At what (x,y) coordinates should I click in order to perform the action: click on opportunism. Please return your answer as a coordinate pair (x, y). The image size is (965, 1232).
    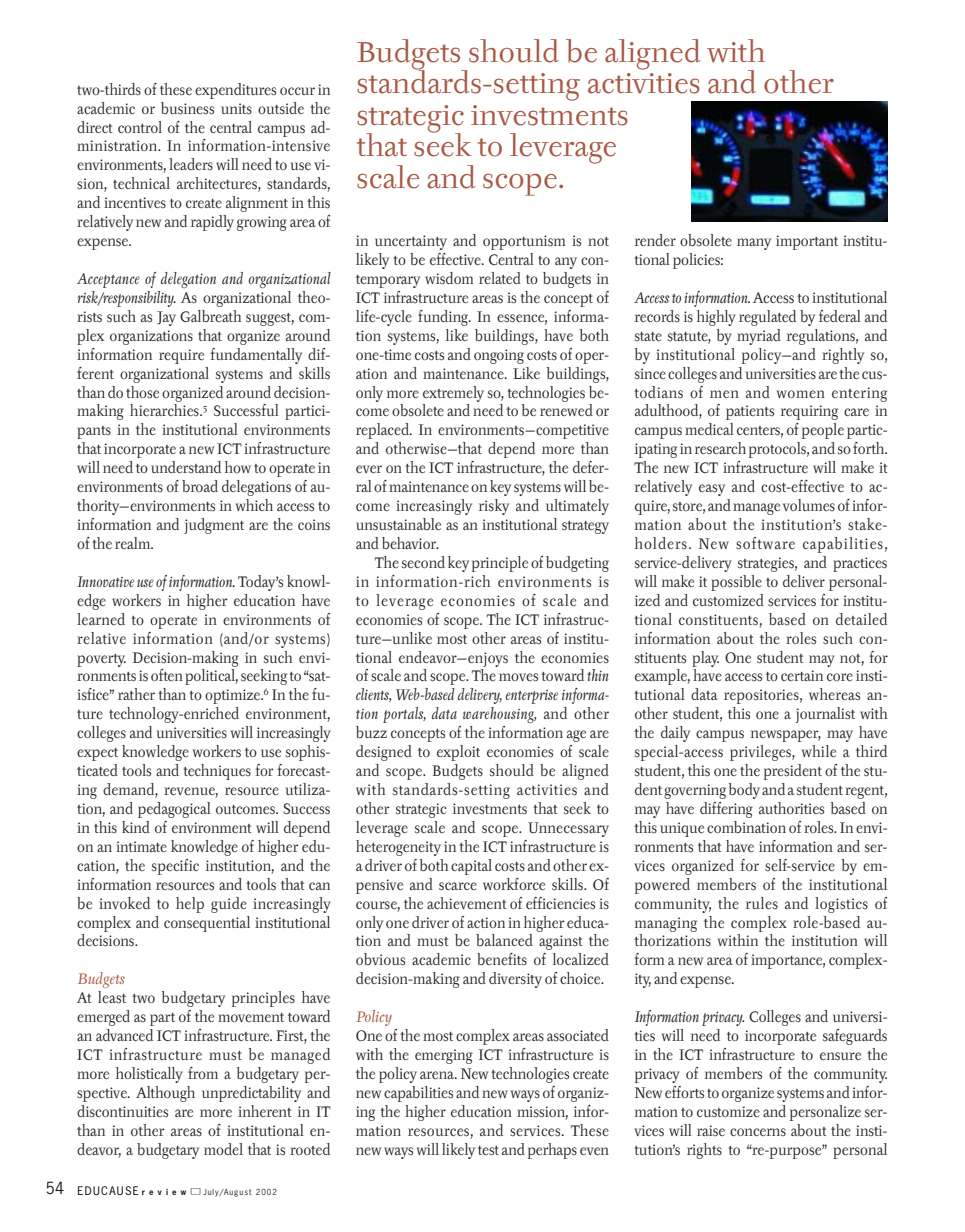
    Looking at the image, I should click on (524, 242).
